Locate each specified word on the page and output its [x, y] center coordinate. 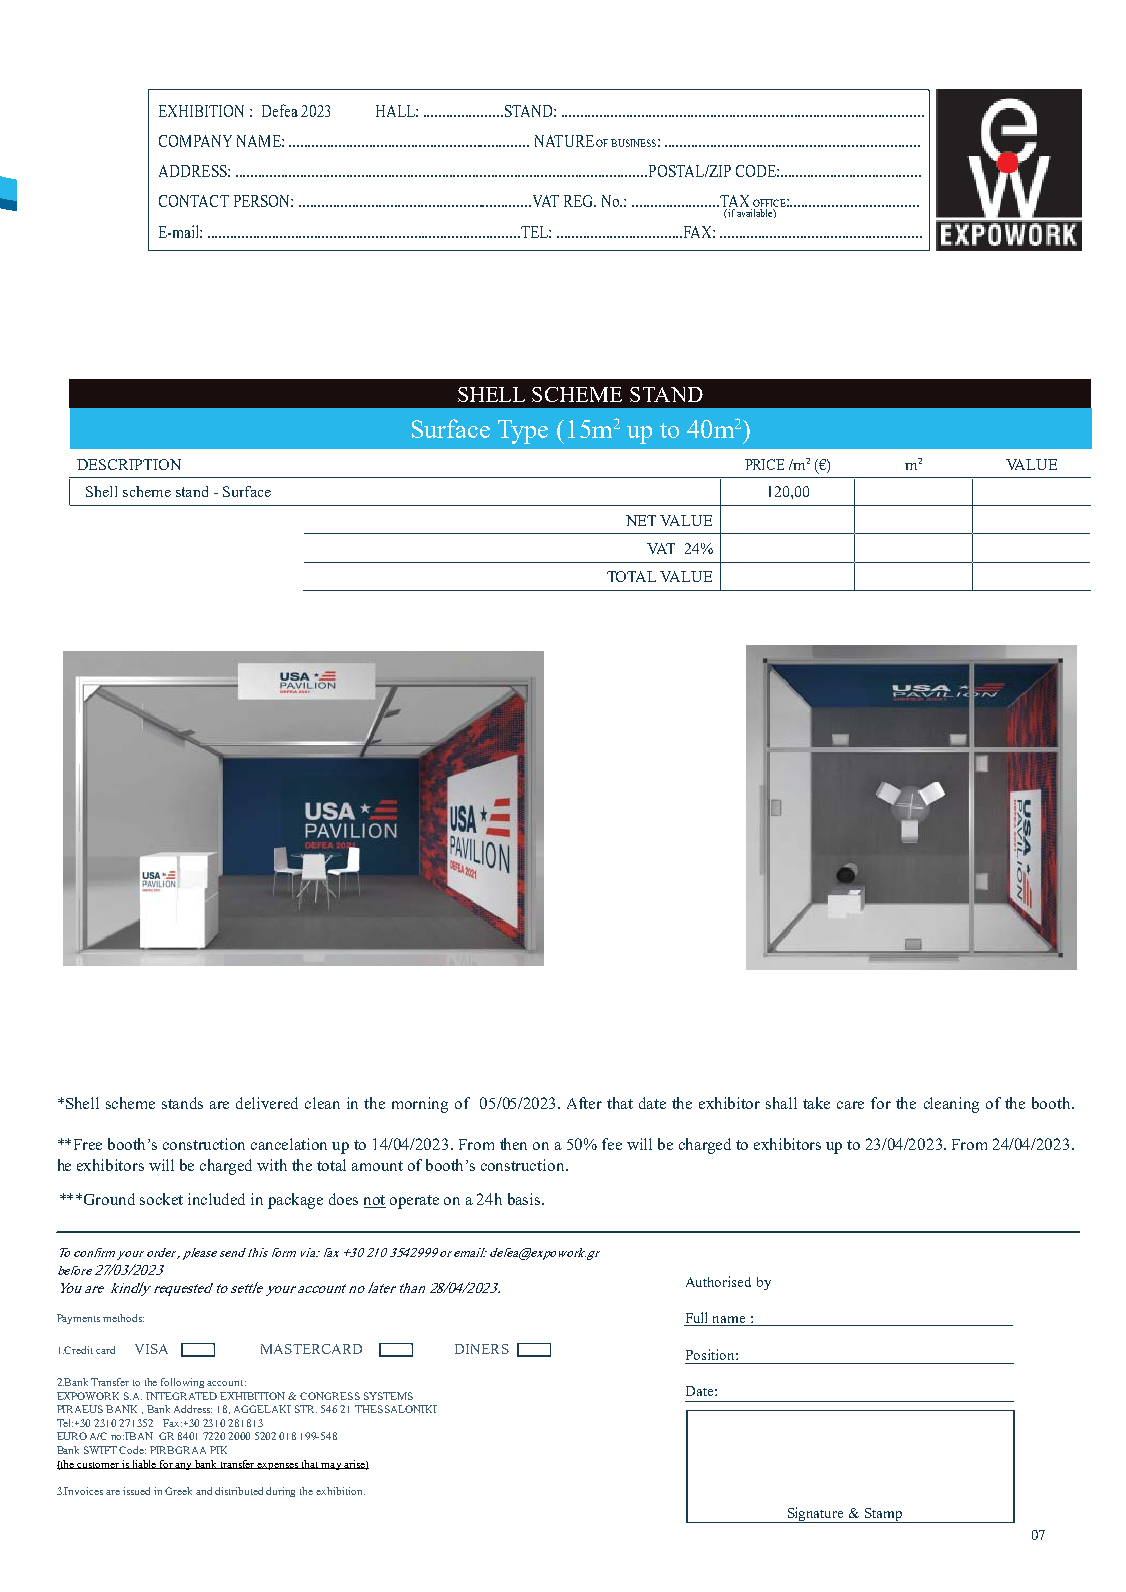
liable [144, 1464]
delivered [267, 1103]
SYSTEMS [388, 1396]
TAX [735, 202]
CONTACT [194, 201]
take [816, 1103]
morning [420, 1105]
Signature [816, 1515]
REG [580, 201]
